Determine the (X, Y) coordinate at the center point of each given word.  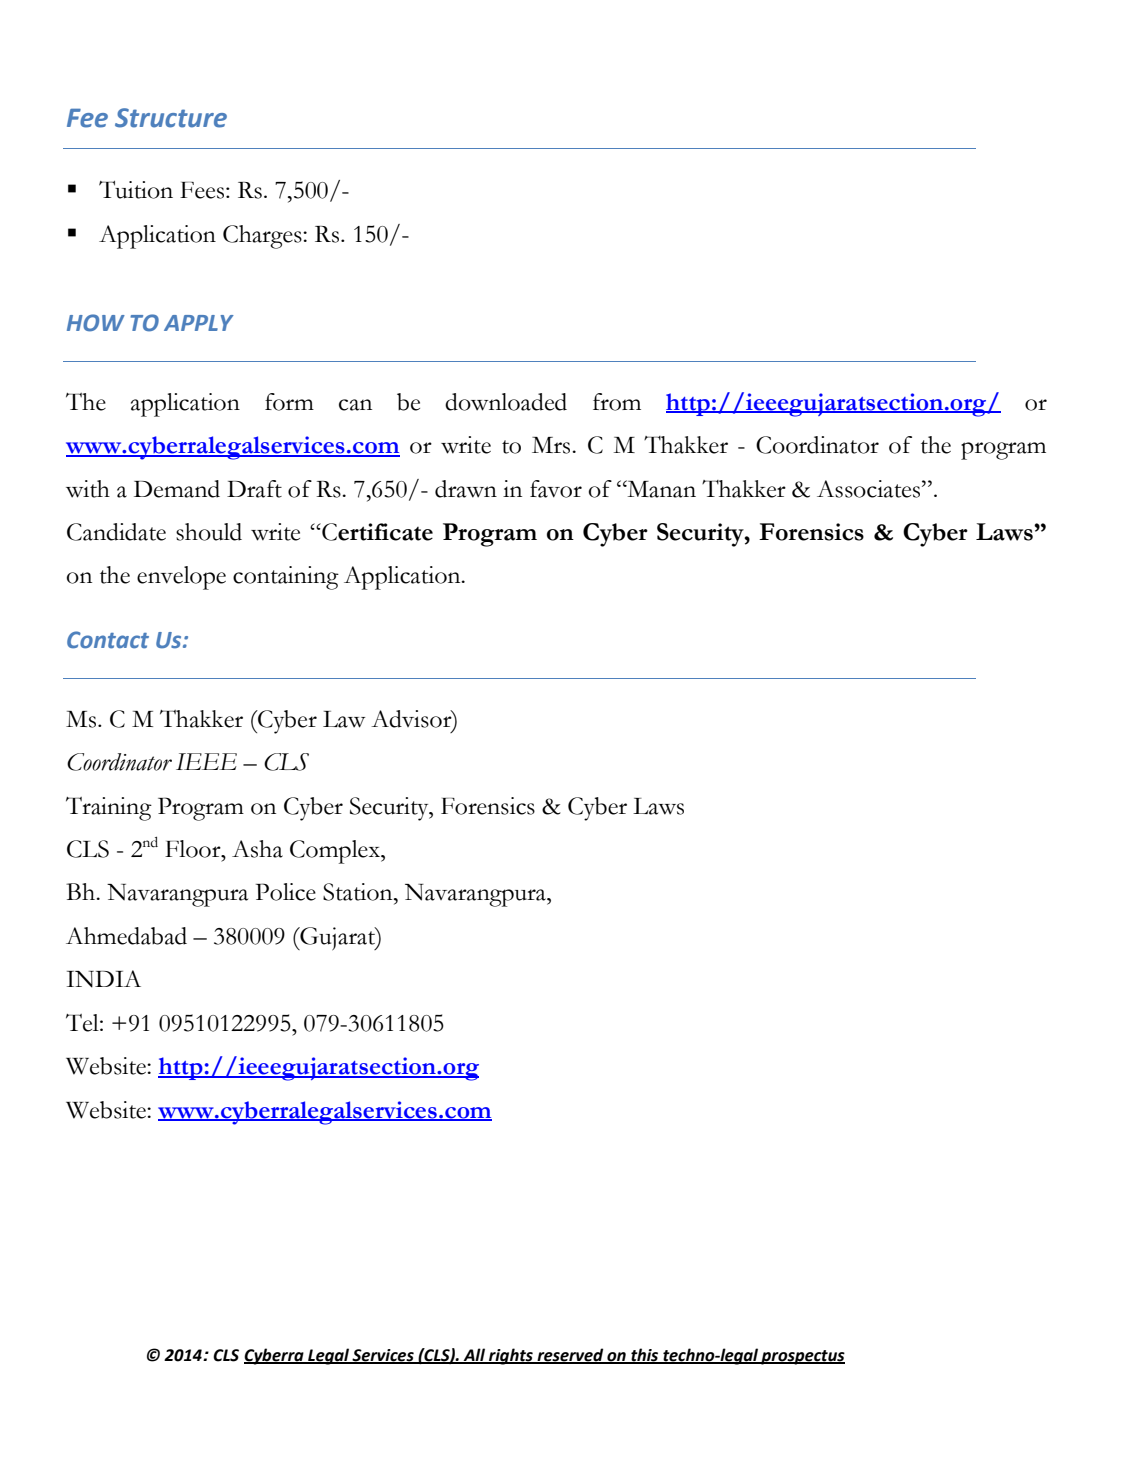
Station (359, 892)
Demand (177, 489)
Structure (171, 118)
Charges (263, 237)
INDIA (104, 979)
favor (556, 489)
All (475, 1355)
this (645, 1356)
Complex (336, 852)
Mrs (552, 445)
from (617, 402)
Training (109, 809)
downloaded (506, 402)
